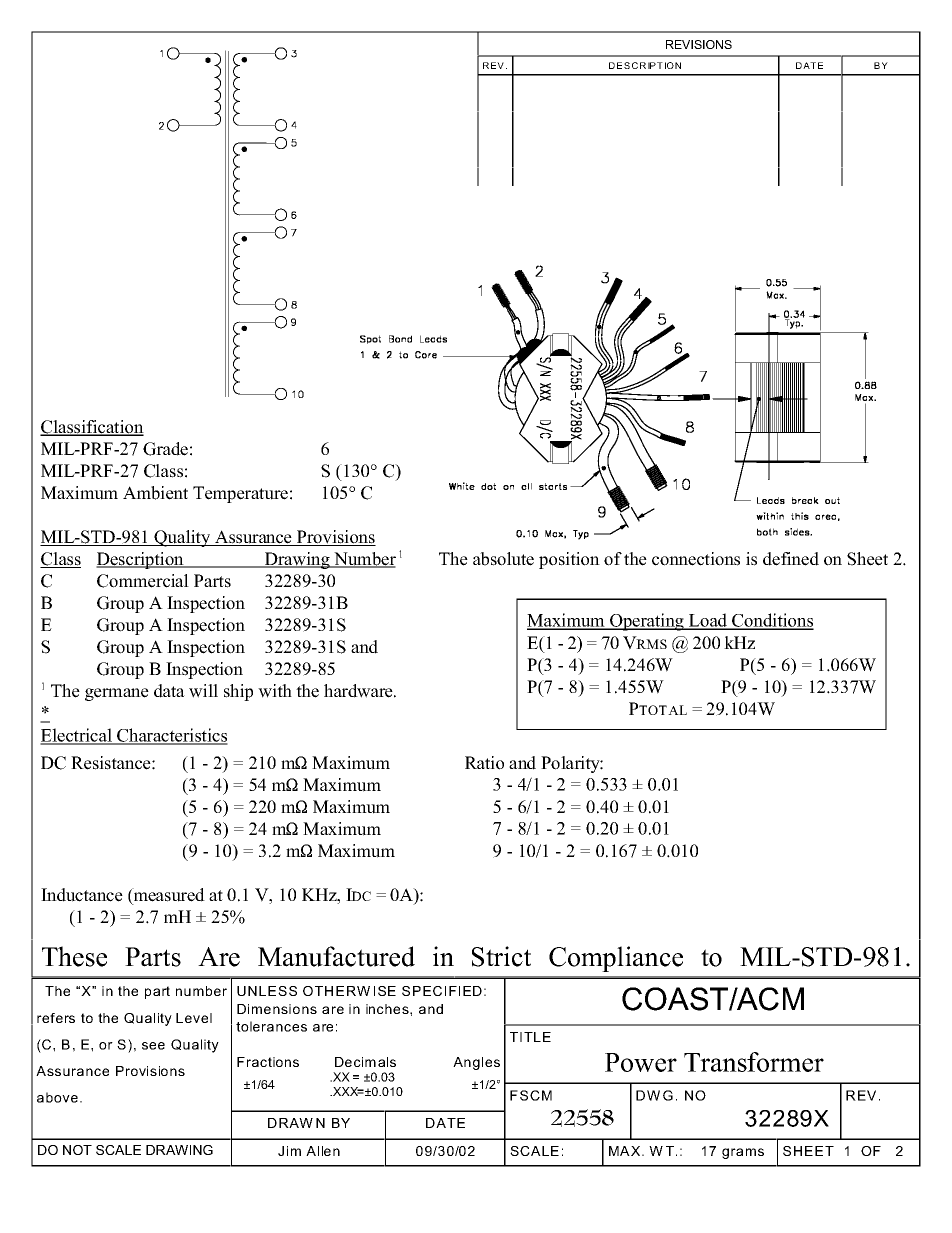  I want to click on Operating, so click(647, 622).
